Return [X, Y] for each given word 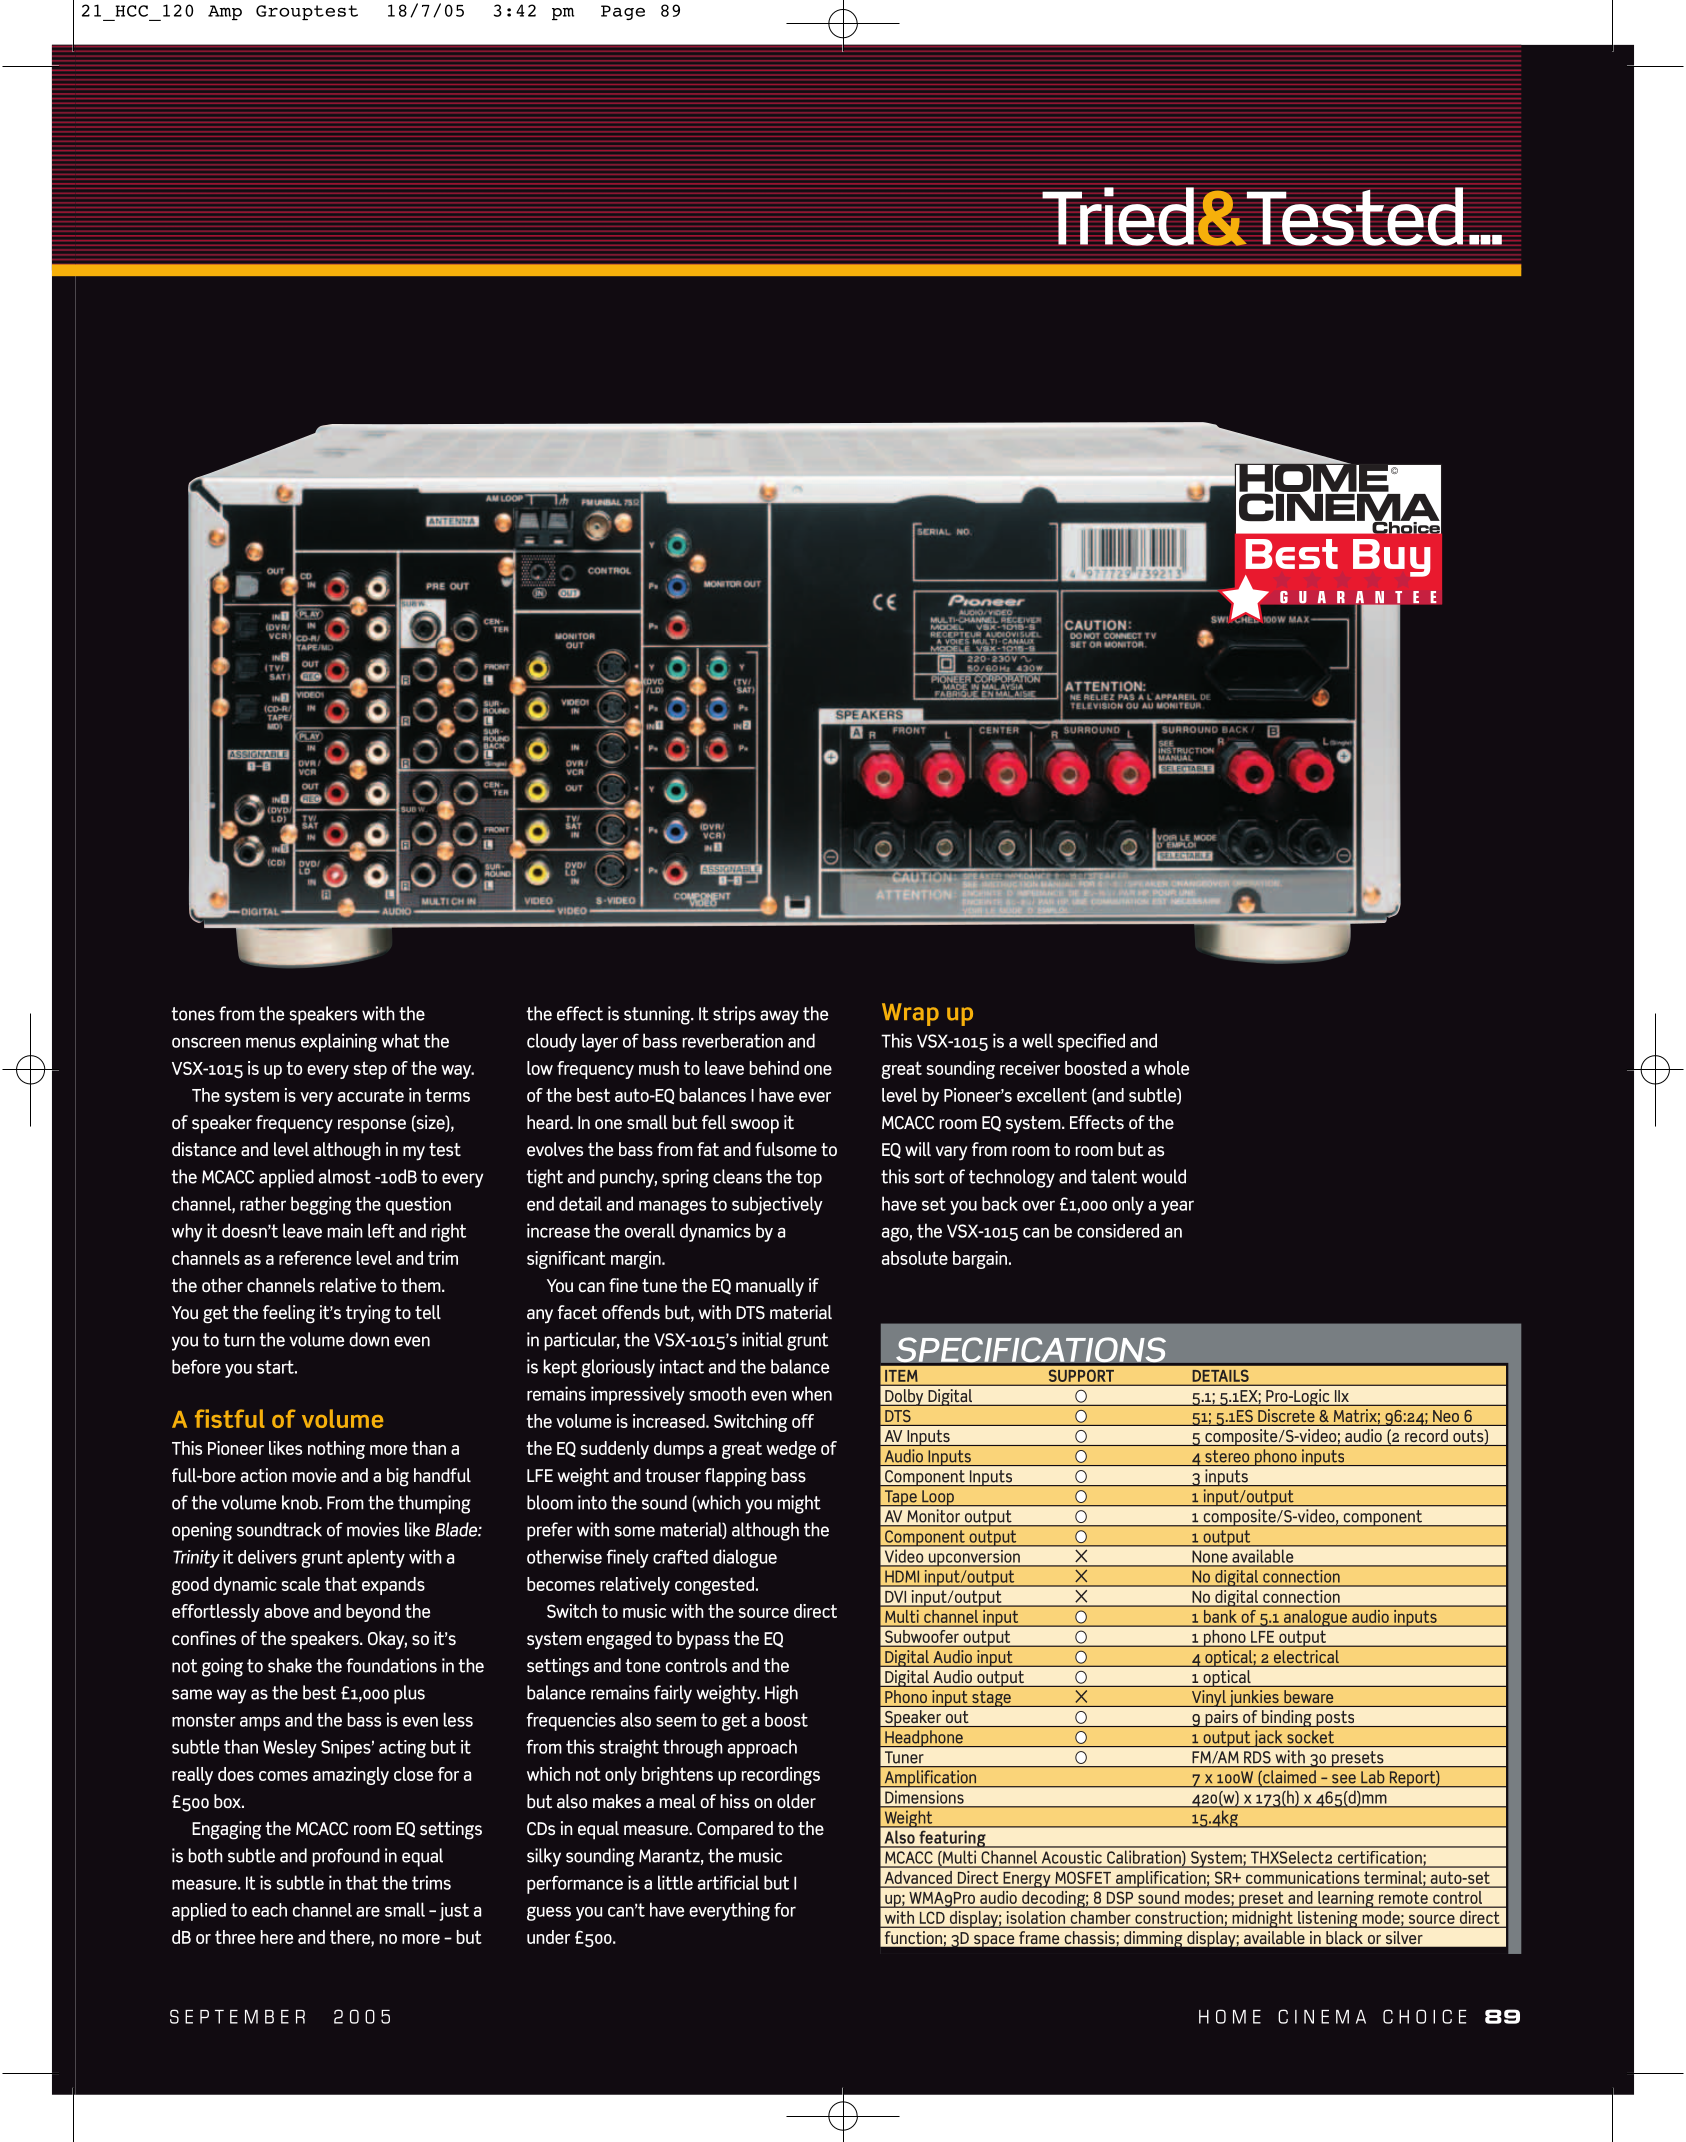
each [269, 1910]
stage [991, 1698]
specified [1091, 1042]
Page [623, 12]
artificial [728, 1882]
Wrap [910, 1014]
